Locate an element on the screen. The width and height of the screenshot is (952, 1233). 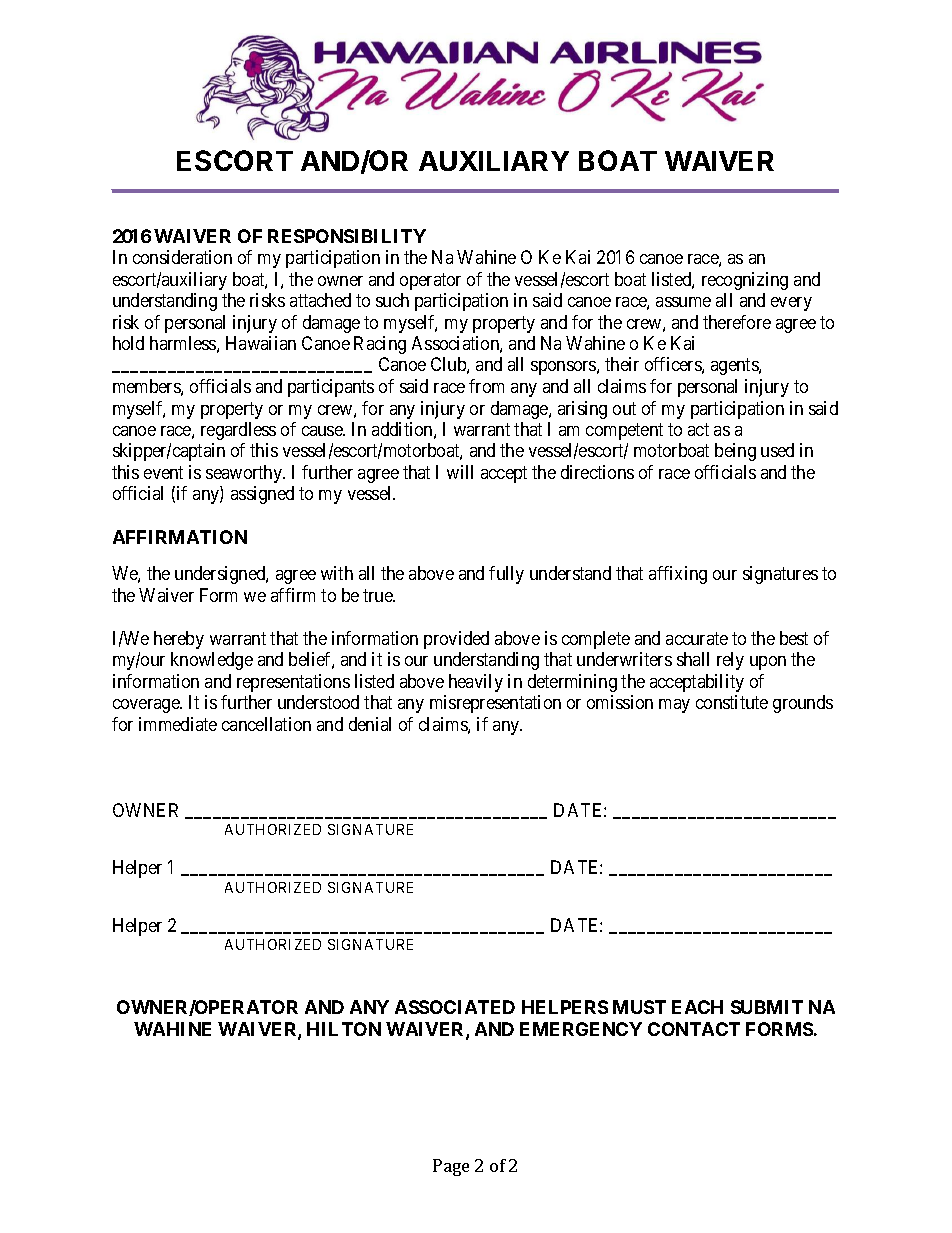
constitute is located at coordinates (732, 702).
